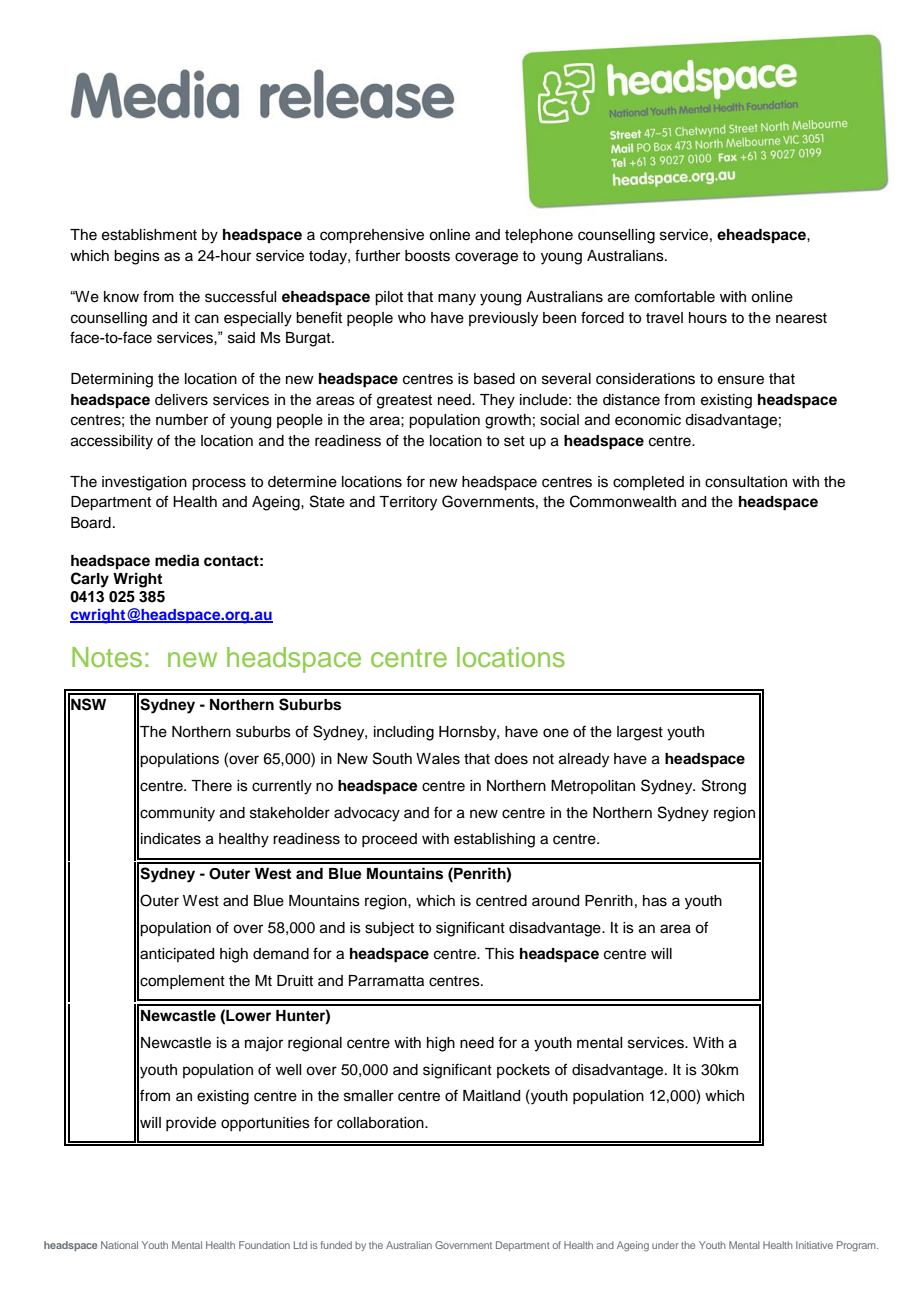  I want to click on has, so click(655, 901).
